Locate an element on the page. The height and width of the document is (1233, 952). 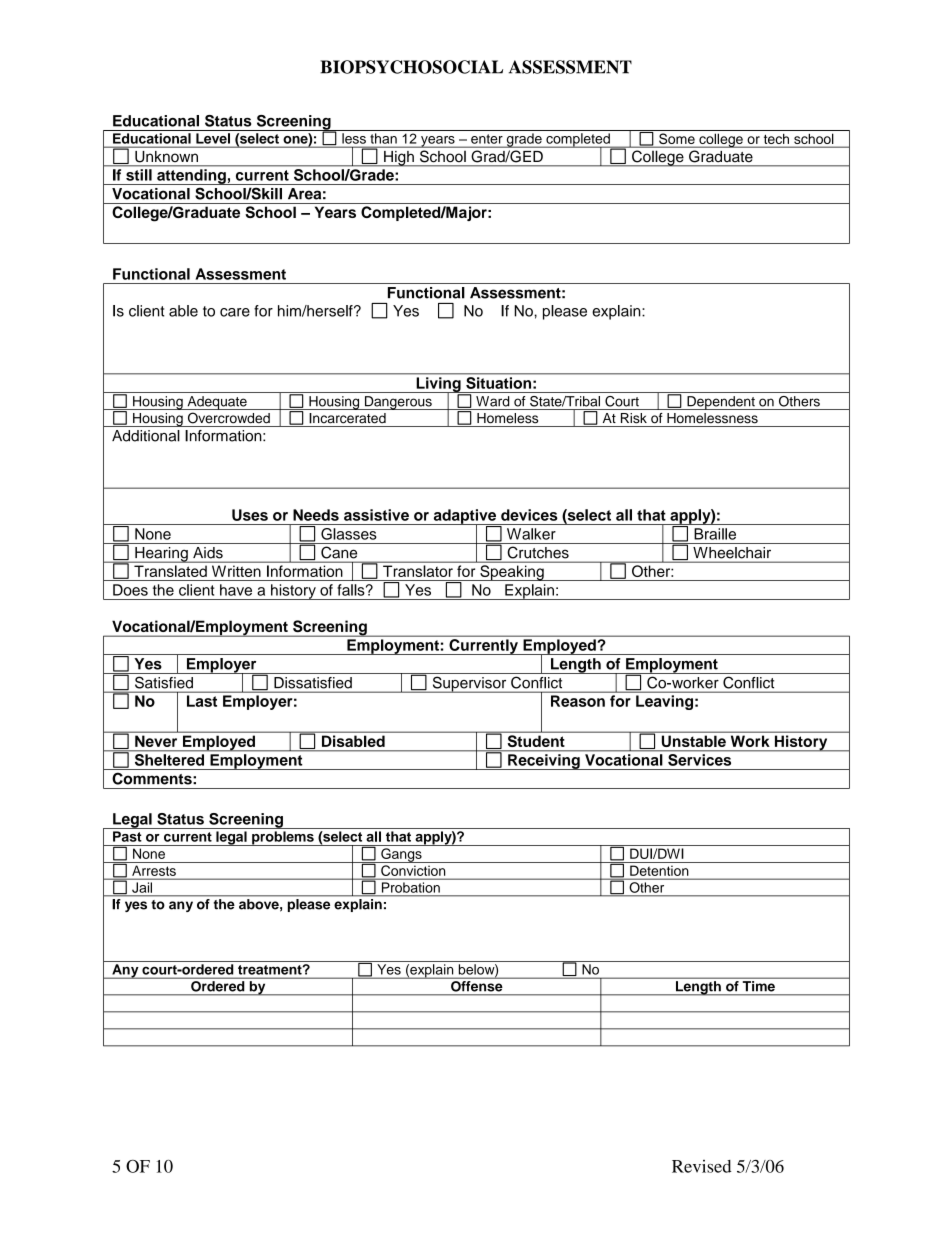
care is located at coordinates (235, 312).
